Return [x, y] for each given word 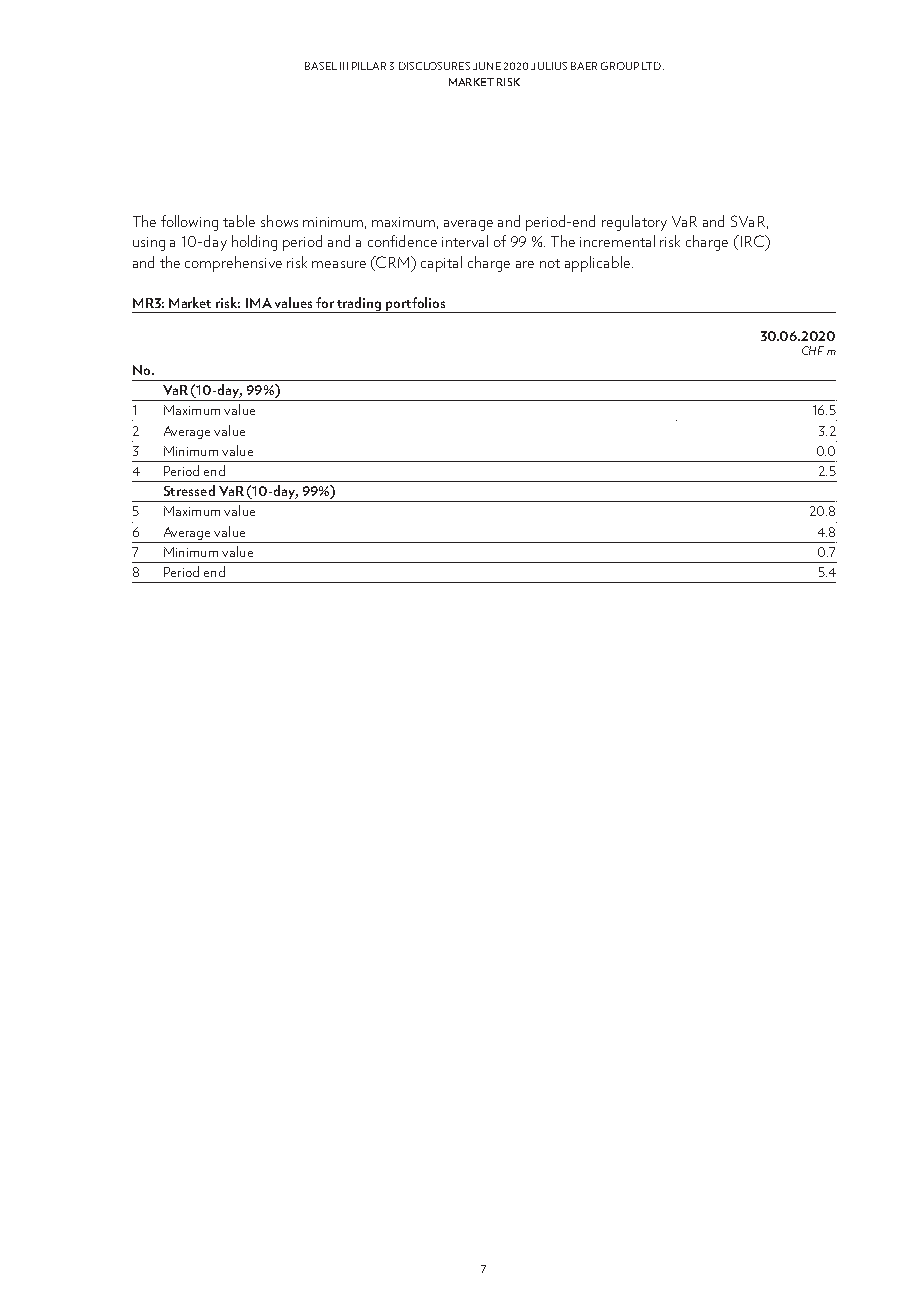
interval [465, 241]
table [239, 221]
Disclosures [434, 66]
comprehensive [233, 264]
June [487, 66]
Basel [321, 66]
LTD [653, 66]
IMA [259, 303]
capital [441, 264]
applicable [599, 264]
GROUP [620, 66]
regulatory [634, 223]
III [344, 66]
